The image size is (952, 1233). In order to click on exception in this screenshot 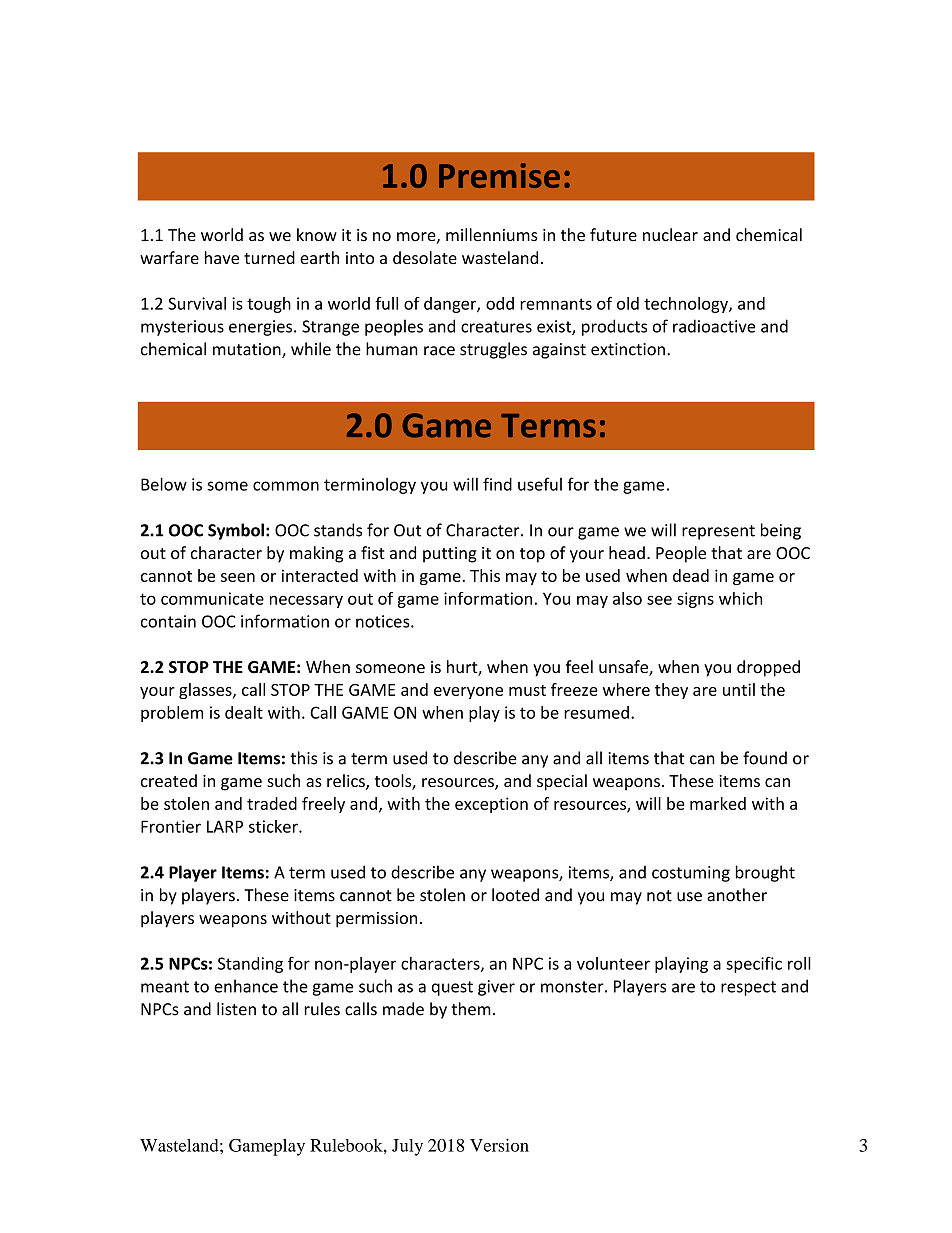, I will do `click(491, 805)`.
